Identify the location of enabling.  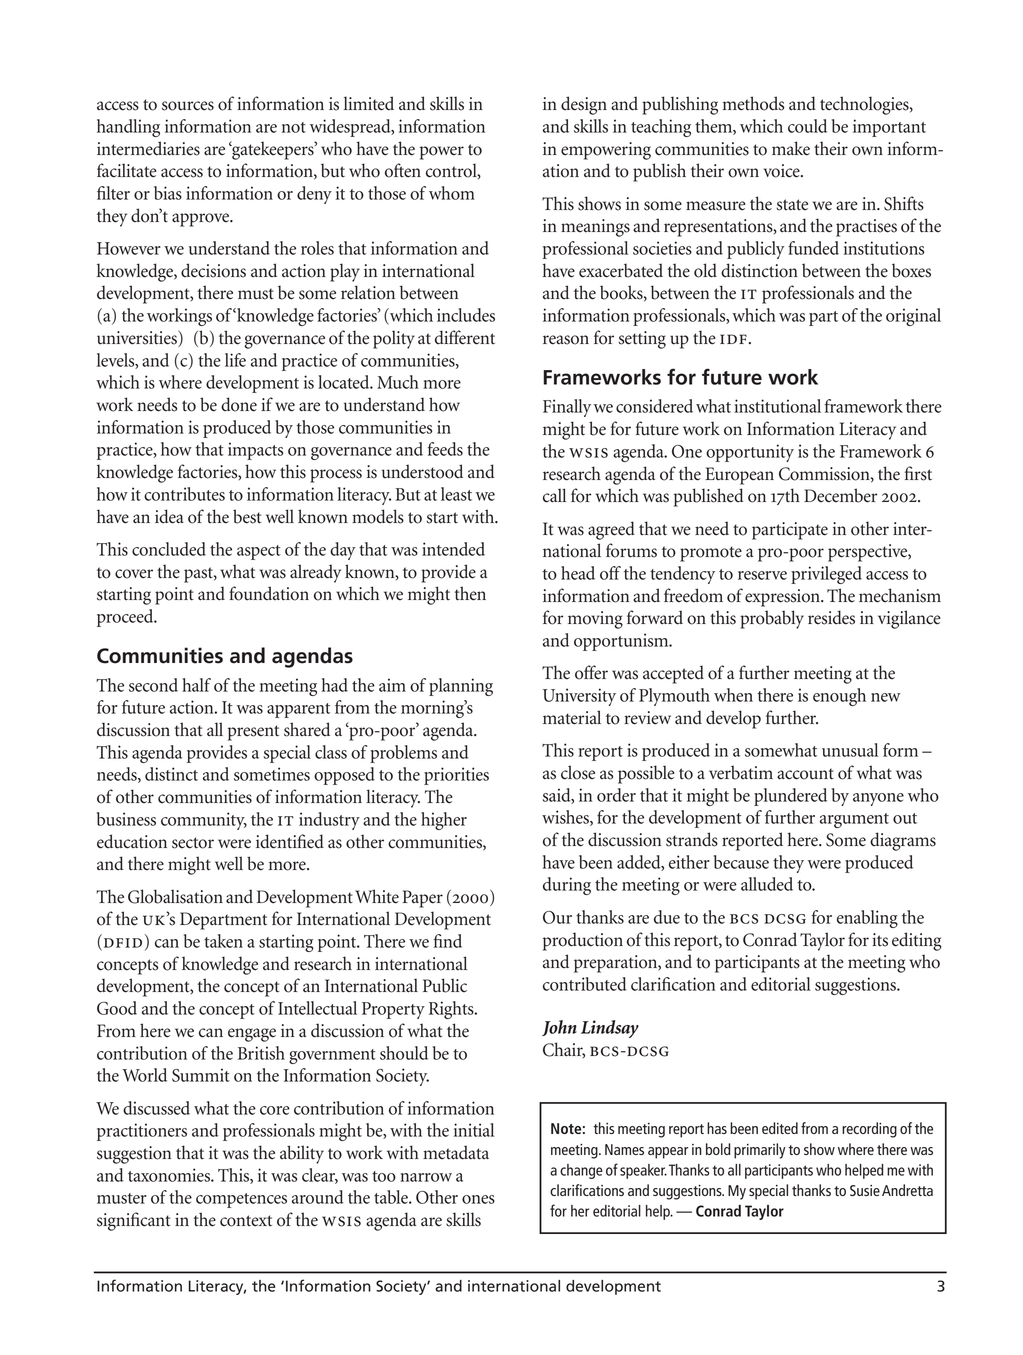
(867, 919).
